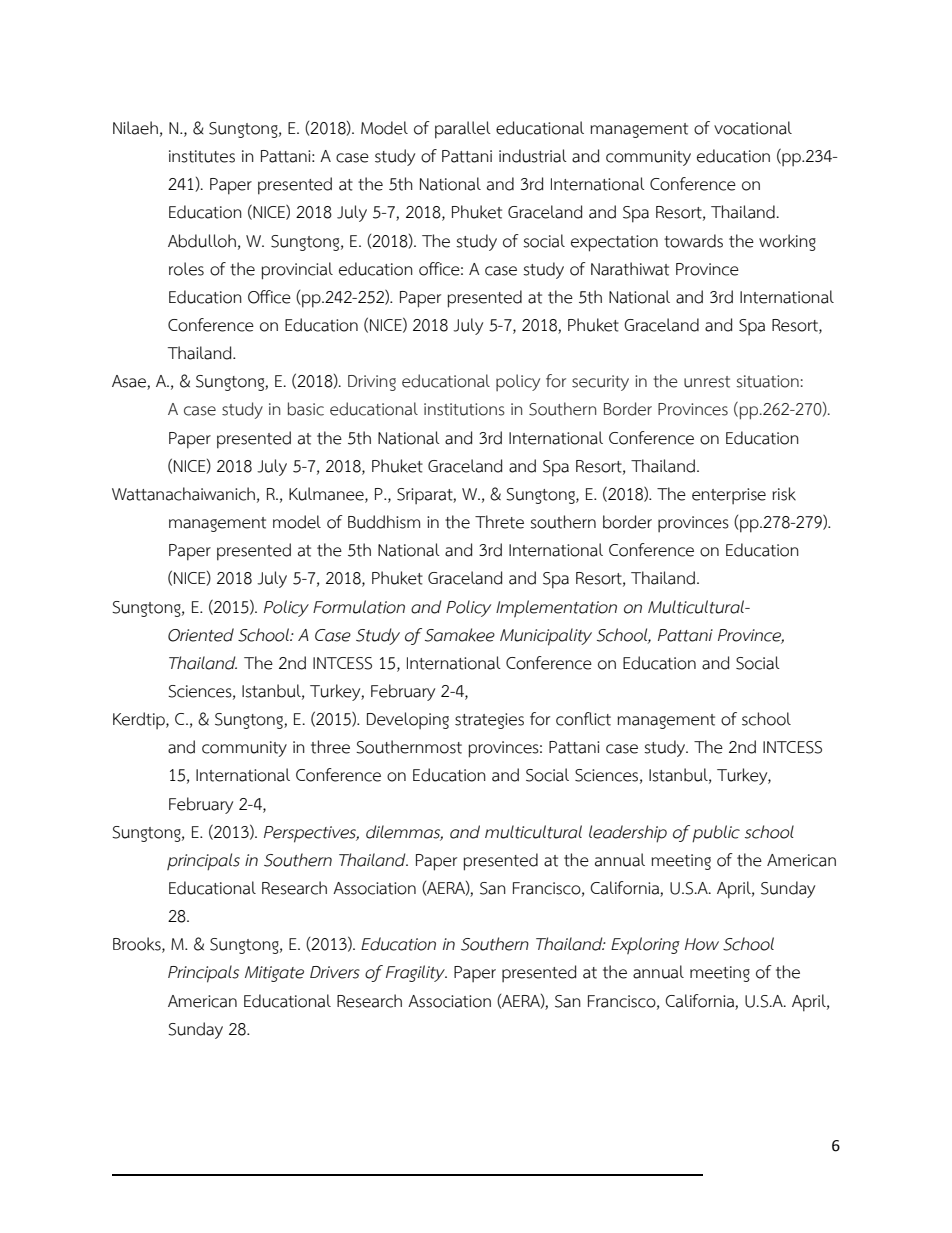 Image resolution: width=952 pixels, height=1233 pixels. What do you see at coordinates (583, 719) in the image?
I see `conflict` at bounding box center [583, 719].
